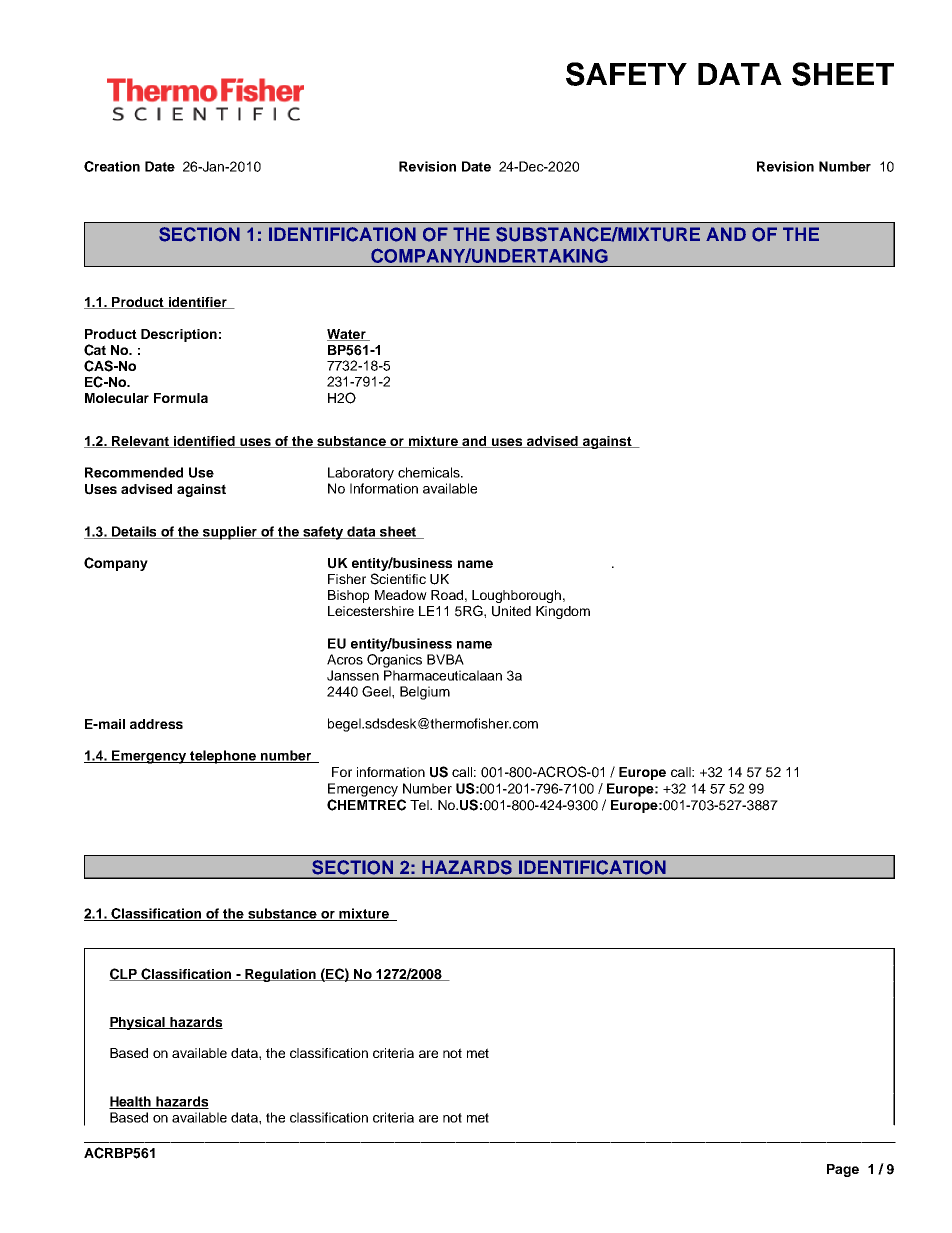 The width and height of the screenshot is (952, 1233). Describe the element at coordinates (843, 1170) in the screenshot. I see `Page` at that location.
